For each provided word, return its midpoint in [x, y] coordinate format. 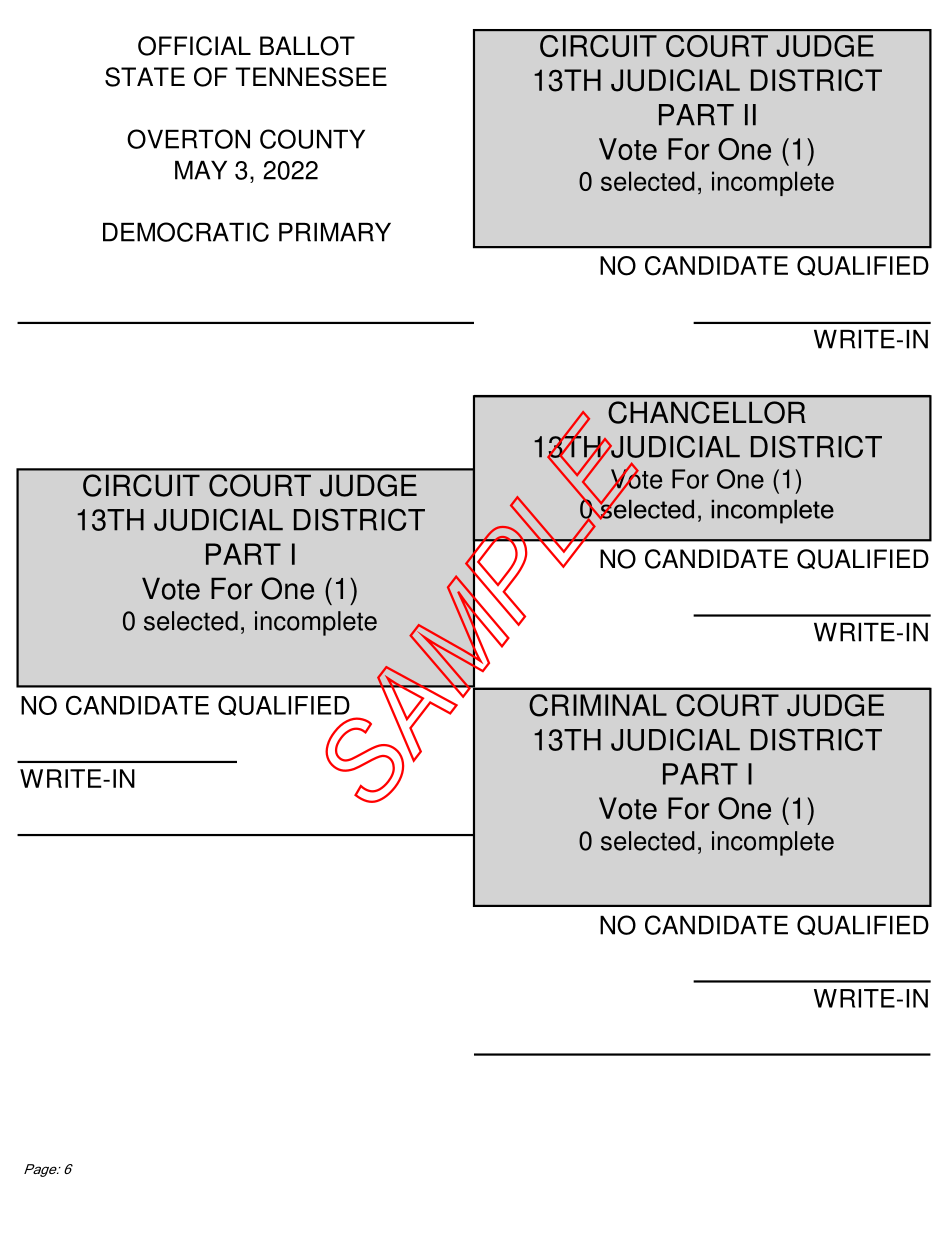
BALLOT [307, 46]
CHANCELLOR [707, 412]
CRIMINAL [598, 705]
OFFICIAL [194, 46]
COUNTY [312, 139]
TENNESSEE [311, 77]
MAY [201, 170]
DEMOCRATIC [186, 232]
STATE [145, 77]
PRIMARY [335, 232]
